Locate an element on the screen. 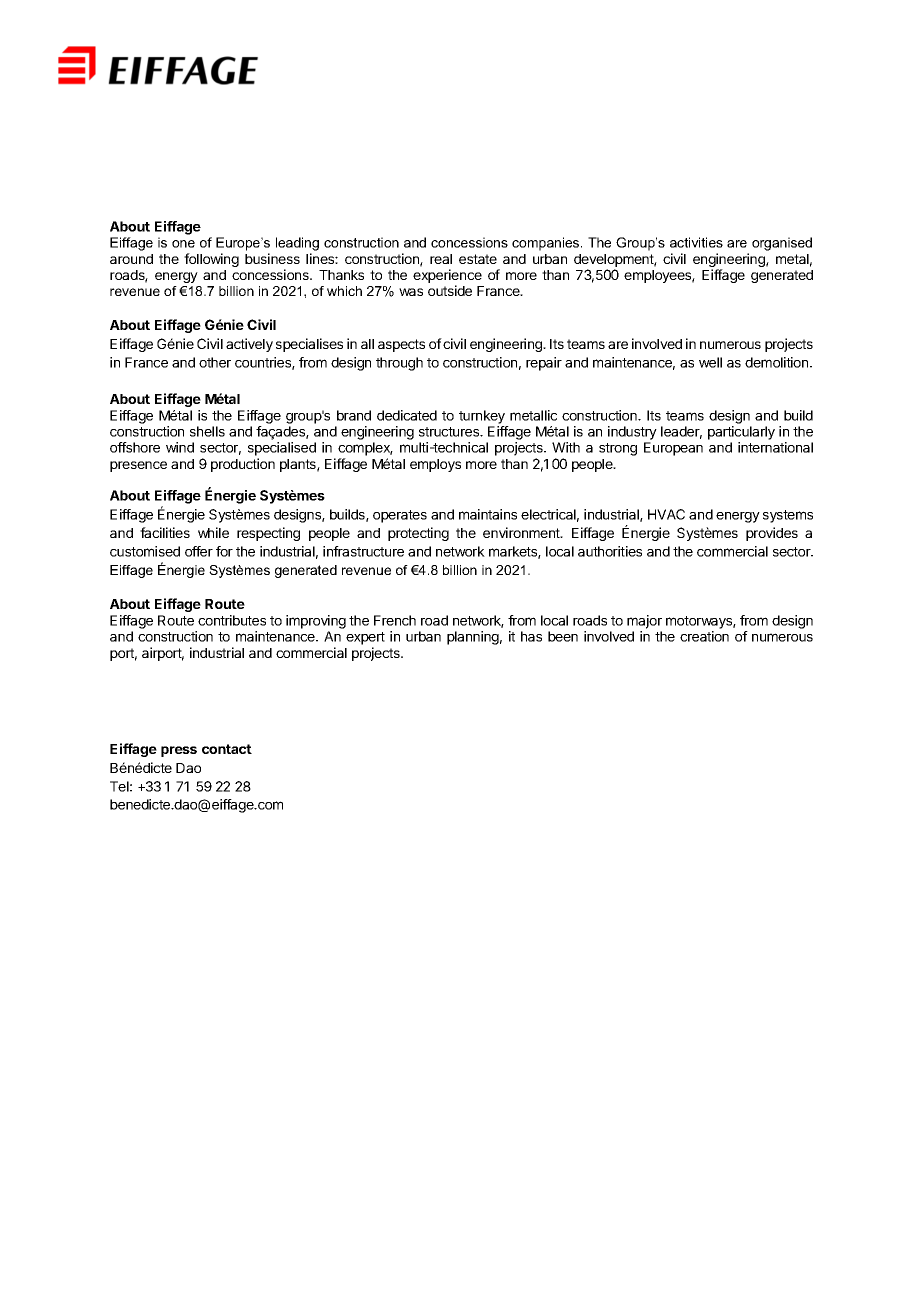 Image resolution: width=924 pixels, height=1308 pixels. activities is located at coordinates (696, 242).
